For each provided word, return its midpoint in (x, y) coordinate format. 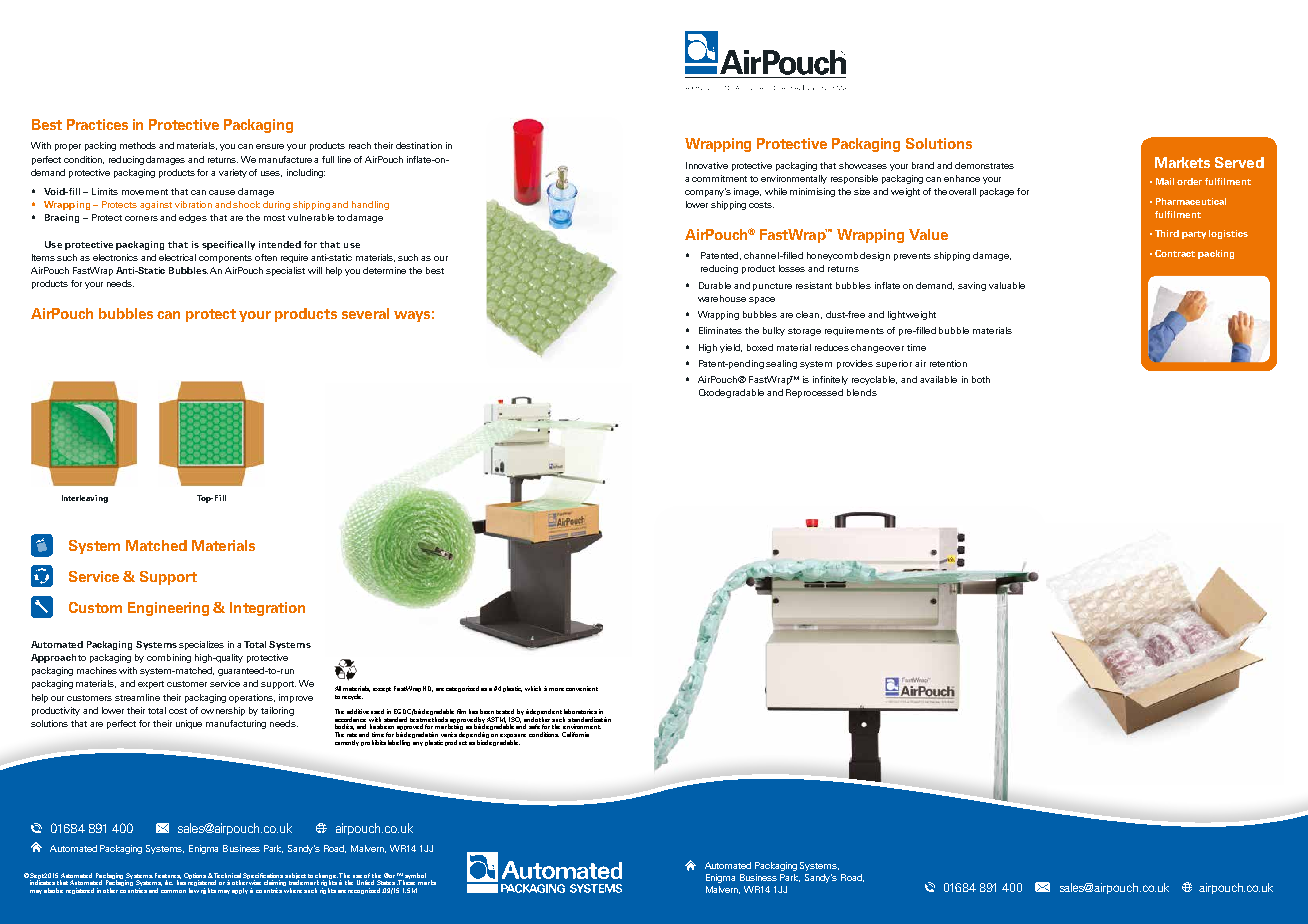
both (981, 379)
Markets (1182, 162)
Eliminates (720, 330)
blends (862, 392)
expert (151, 685)
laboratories (580, 711)
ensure (270, 146)
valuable (1007, 285)
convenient (582, 688)
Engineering (168, 609)
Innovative (707, 165)
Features (168, 876)
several (365, 313)
